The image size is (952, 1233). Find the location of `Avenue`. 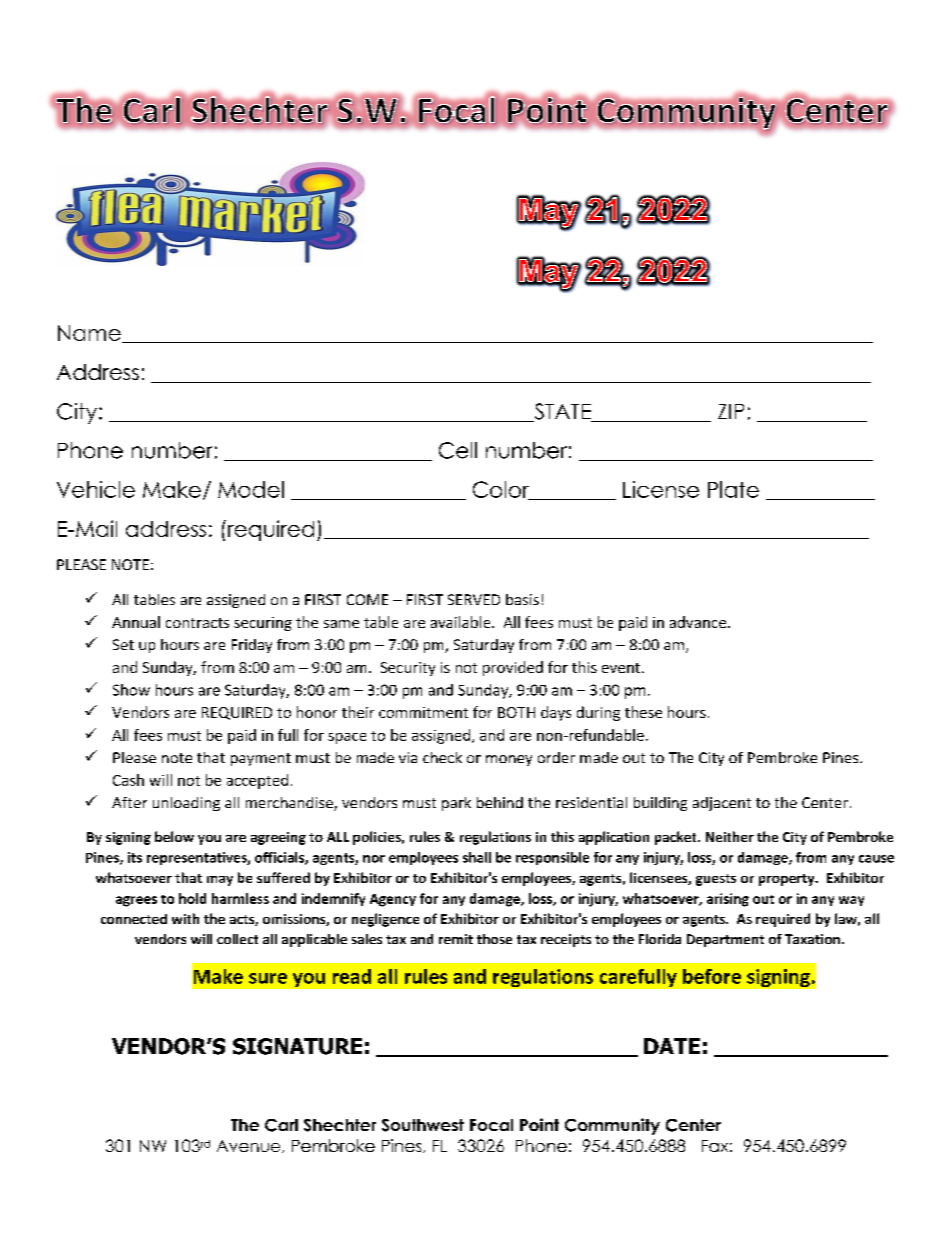

Avenue is located at coordinates (250, 1146).
